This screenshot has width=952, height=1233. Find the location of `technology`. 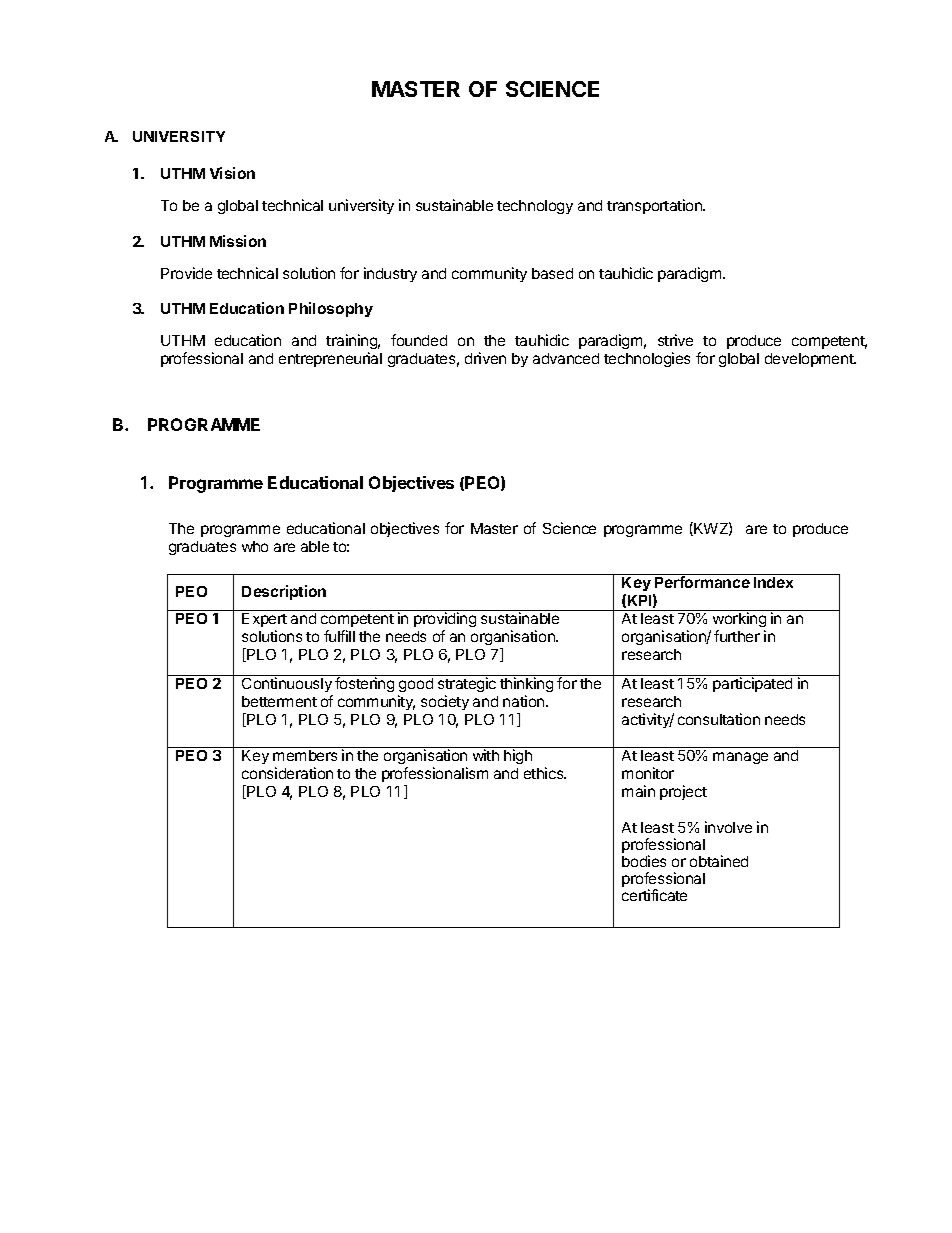

technology is located at coordinates (535, 207).
